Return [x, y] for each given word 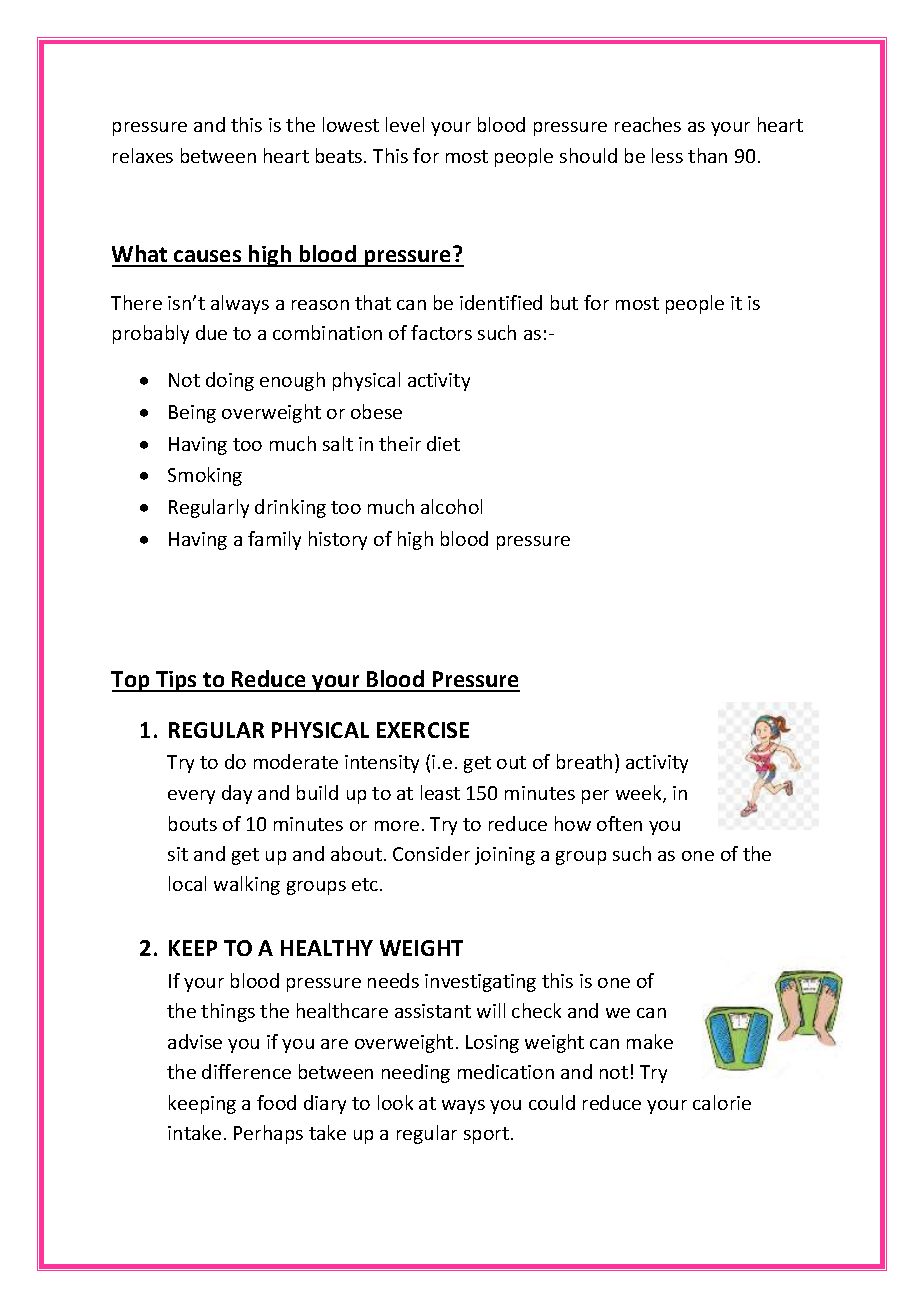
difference [246, 1071]
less [667, 155]
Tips [177, 681]
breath [584, 761]
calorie [722, 1102]
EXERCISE [423, 730]
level [405, 124]
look [395, 1102]
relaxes [143, 155]
